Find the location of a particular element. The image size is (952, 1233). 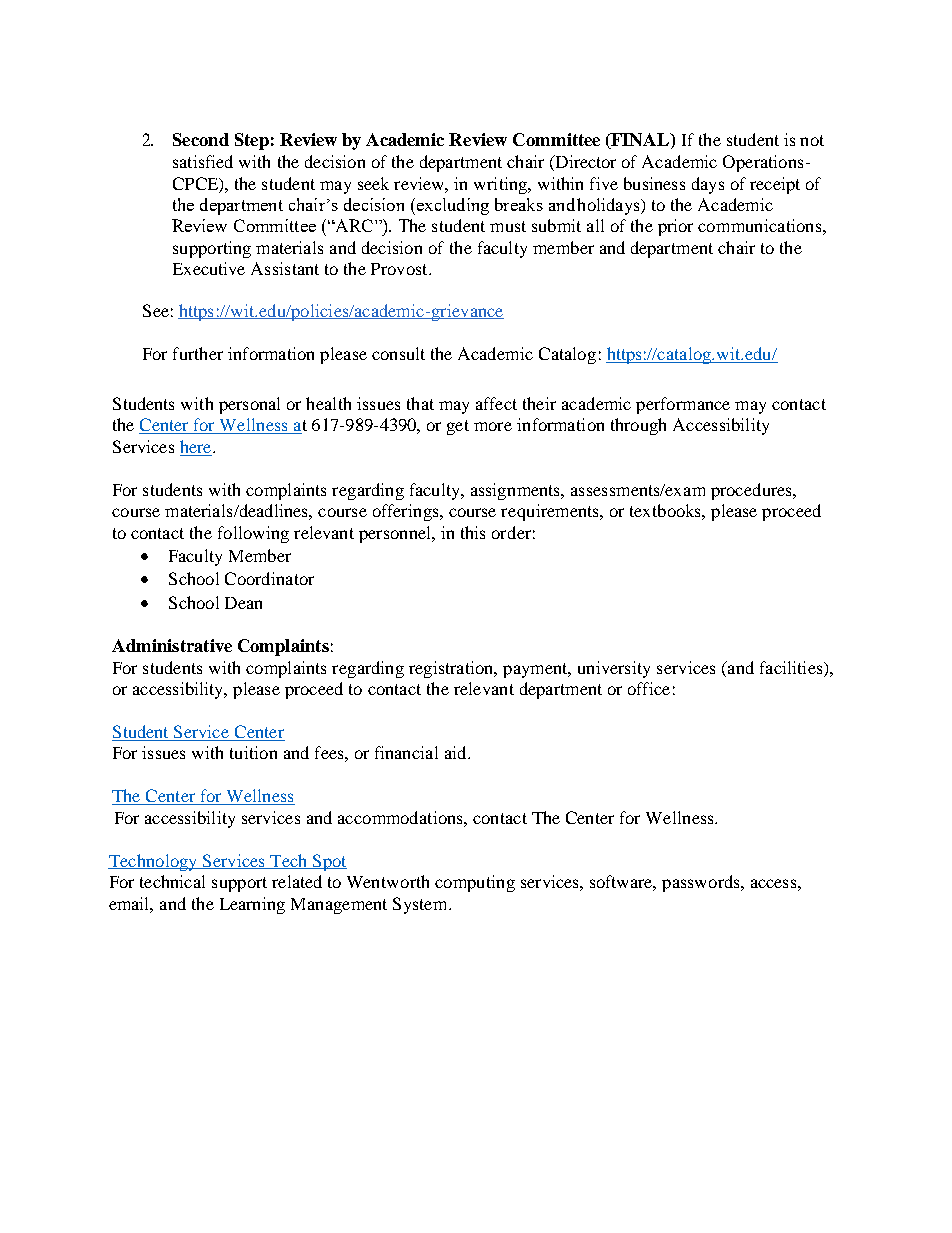

procedures is located at coordinates (752, 491).
